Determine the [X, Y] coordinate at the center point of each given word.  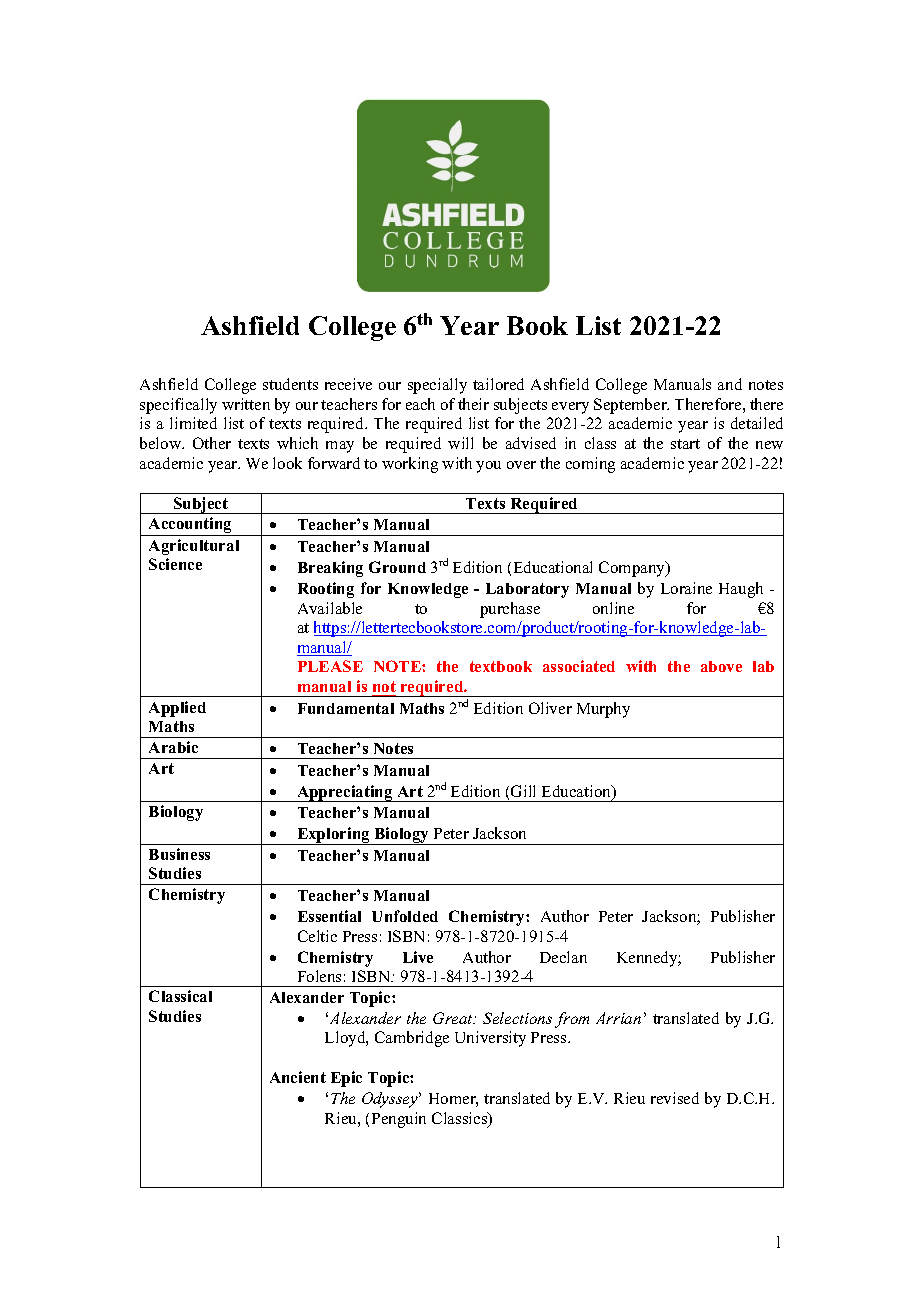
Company [633, 569]
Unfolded [405, 916]
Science [175, 564]
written [246, 404]
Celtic [317, 936]
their [473, 404]
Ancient [298, 1077]
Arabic [173, 747]
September [631, 406]
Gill [523, 791]
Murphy [603, 710]
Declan [563, 957]
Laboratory [527, 590]
